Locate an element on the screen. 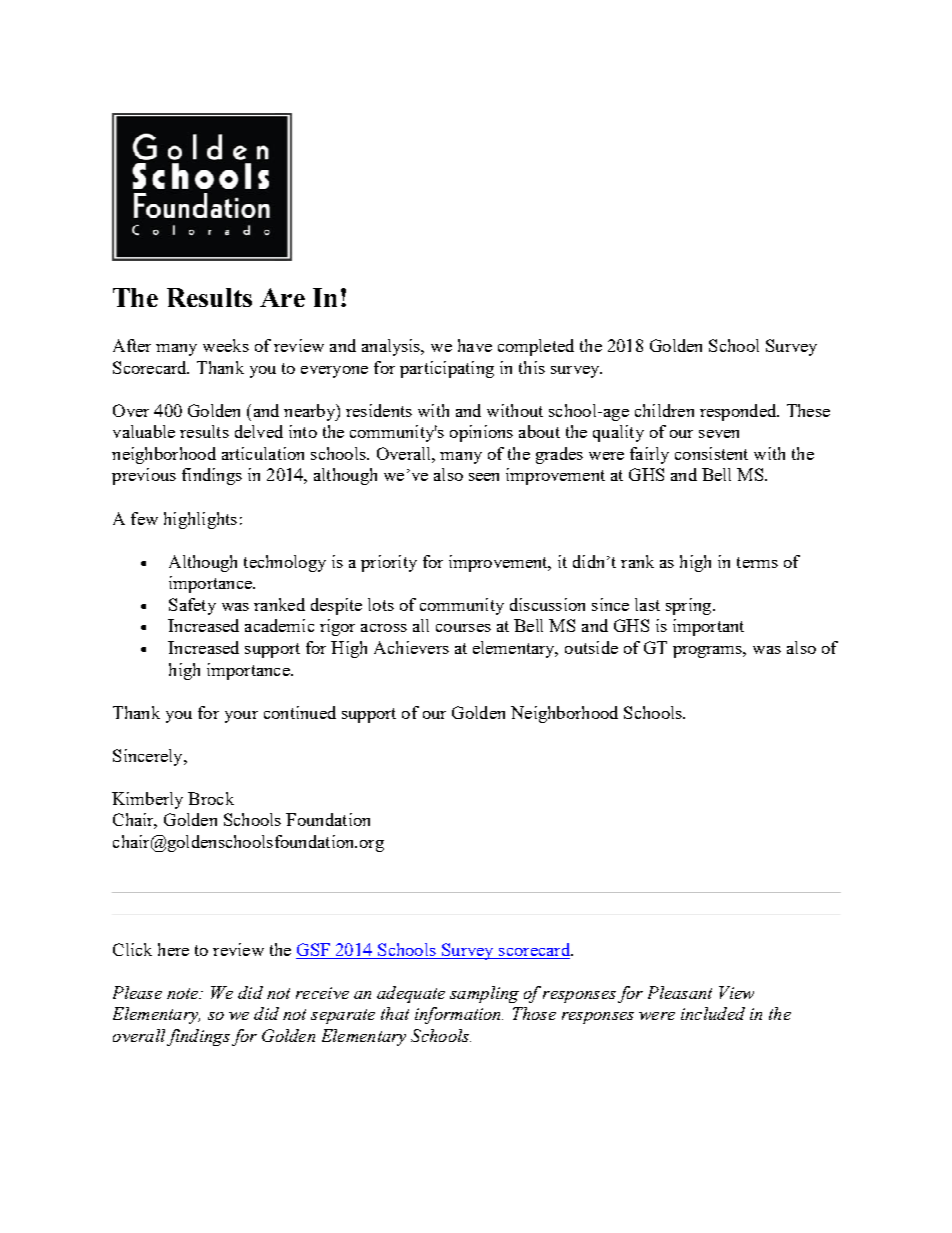  have is located at coordinates (475, 345).
